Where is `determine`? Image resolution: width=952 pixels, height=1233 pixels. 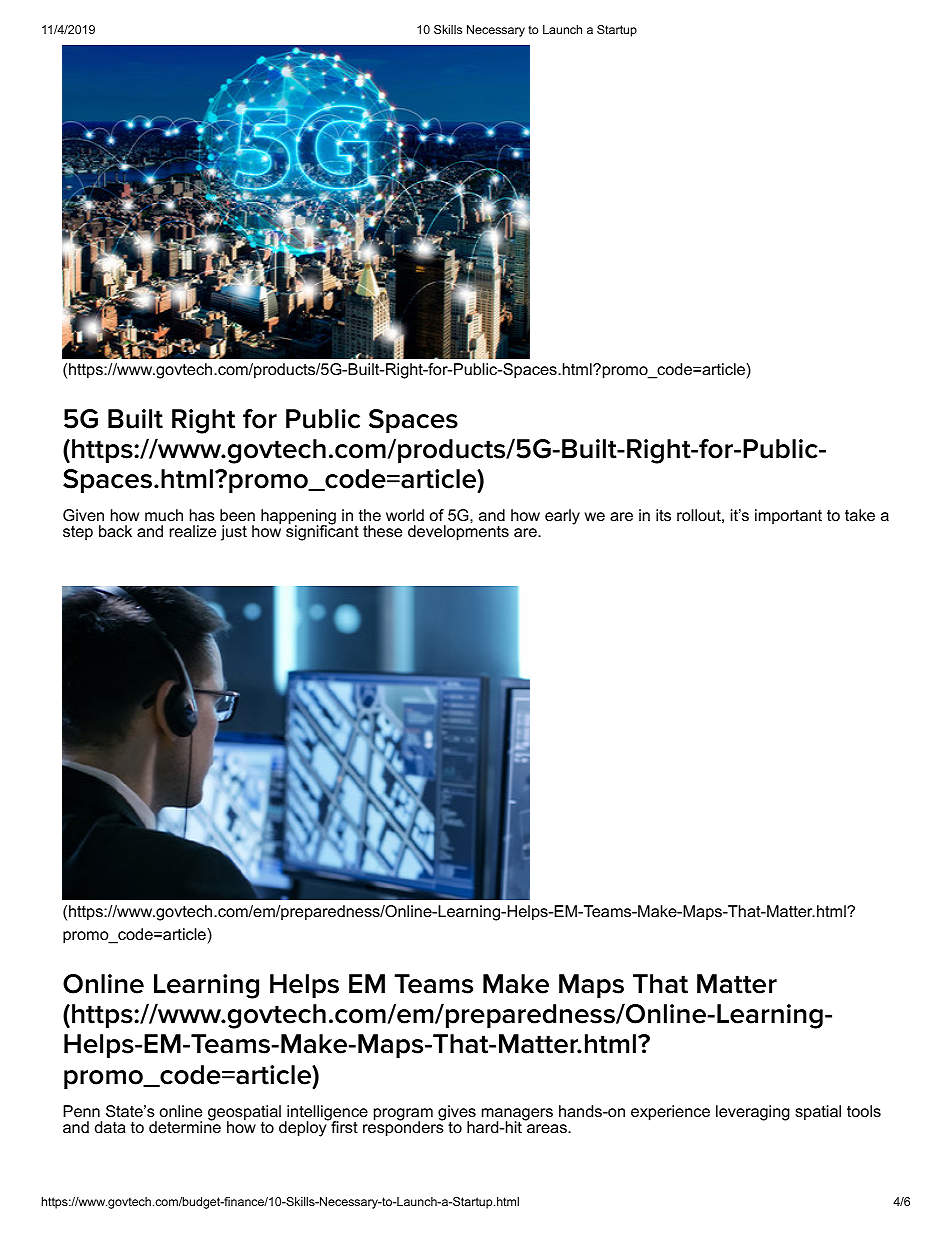
determine is located at coordinates (185, 1126).
